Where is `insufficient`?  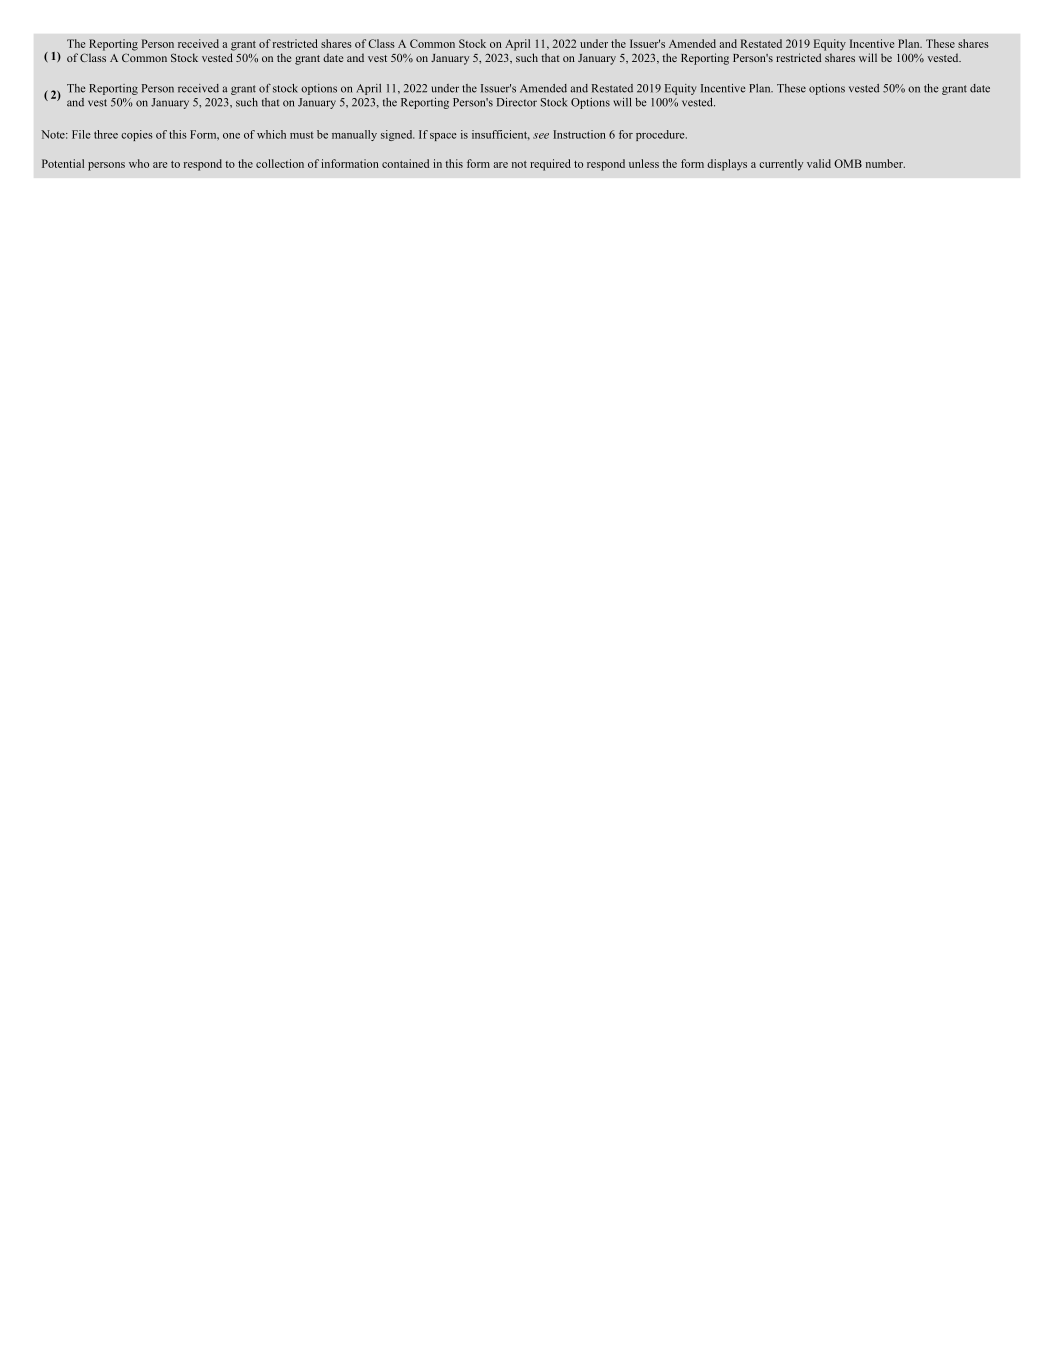 insufficient is located at coordinates (501, 135).
